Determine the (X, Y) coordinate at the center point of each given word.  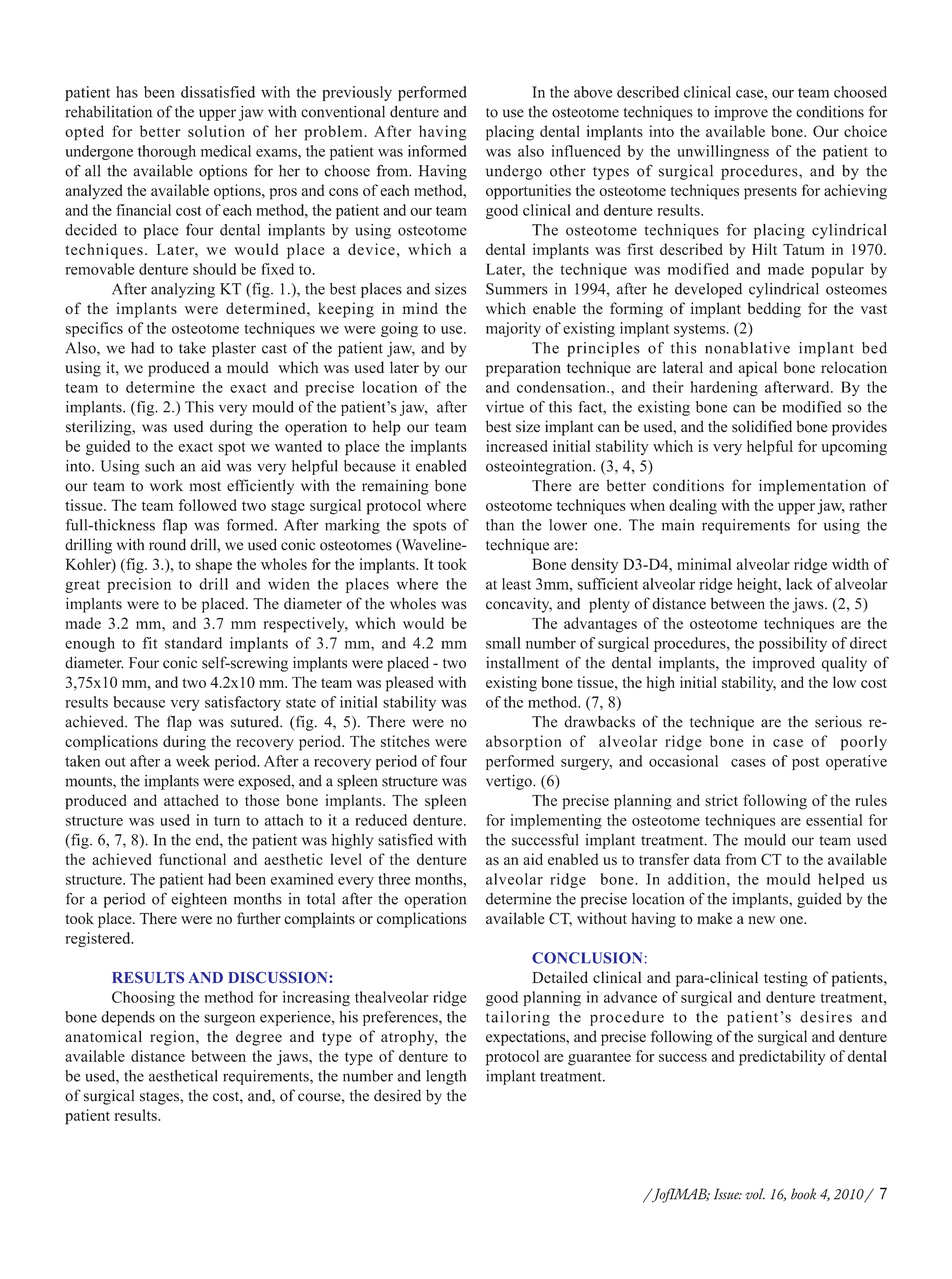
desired (397, 1095)
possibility (793, 644)
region (173, 1038)
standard (193, 643)
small (503, 643)
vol (755, 1194)
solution (216, 131)
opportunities (528, 192)
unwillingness (723, 152)
